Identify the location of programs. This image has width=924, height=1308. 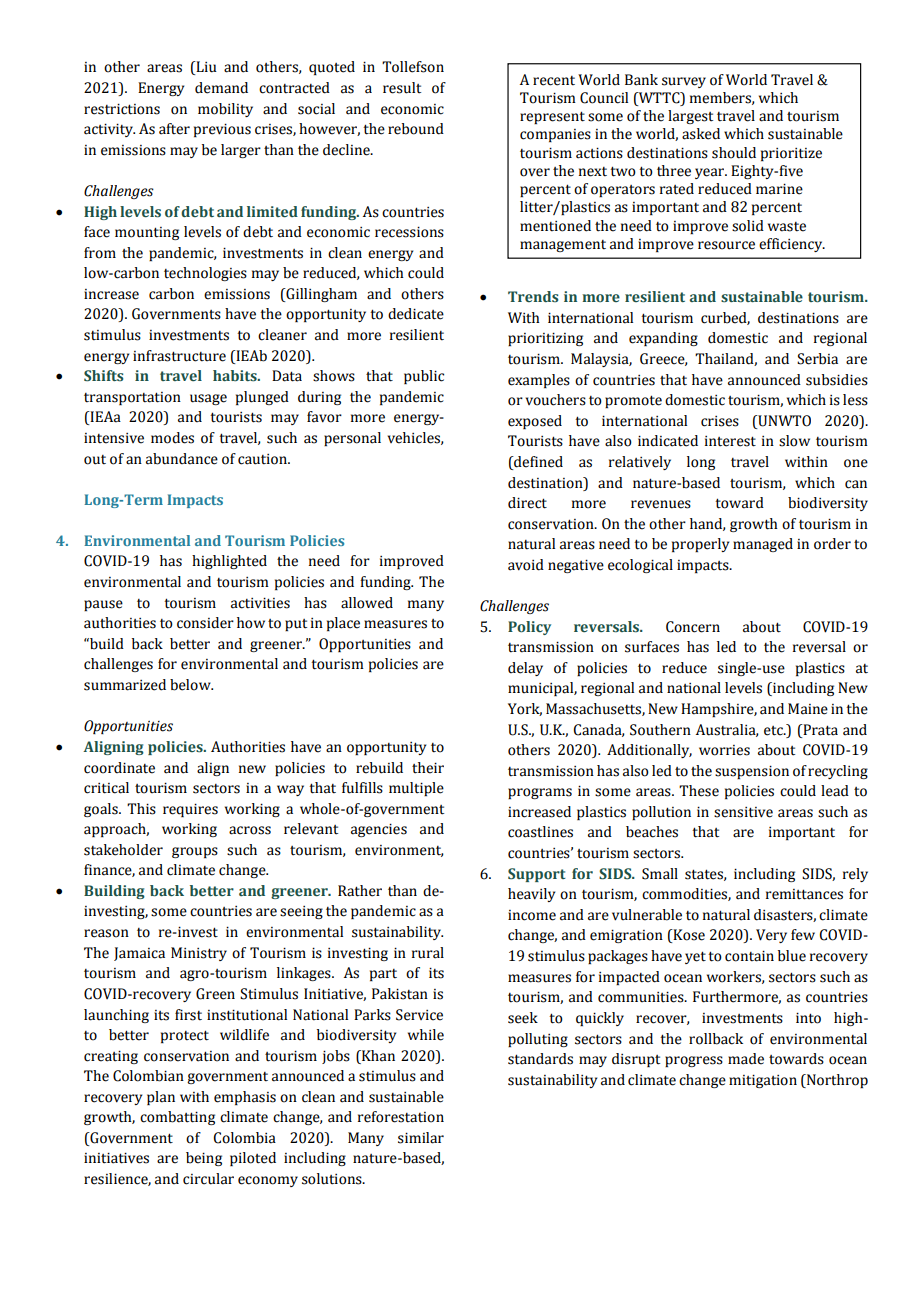
(540, 793).
